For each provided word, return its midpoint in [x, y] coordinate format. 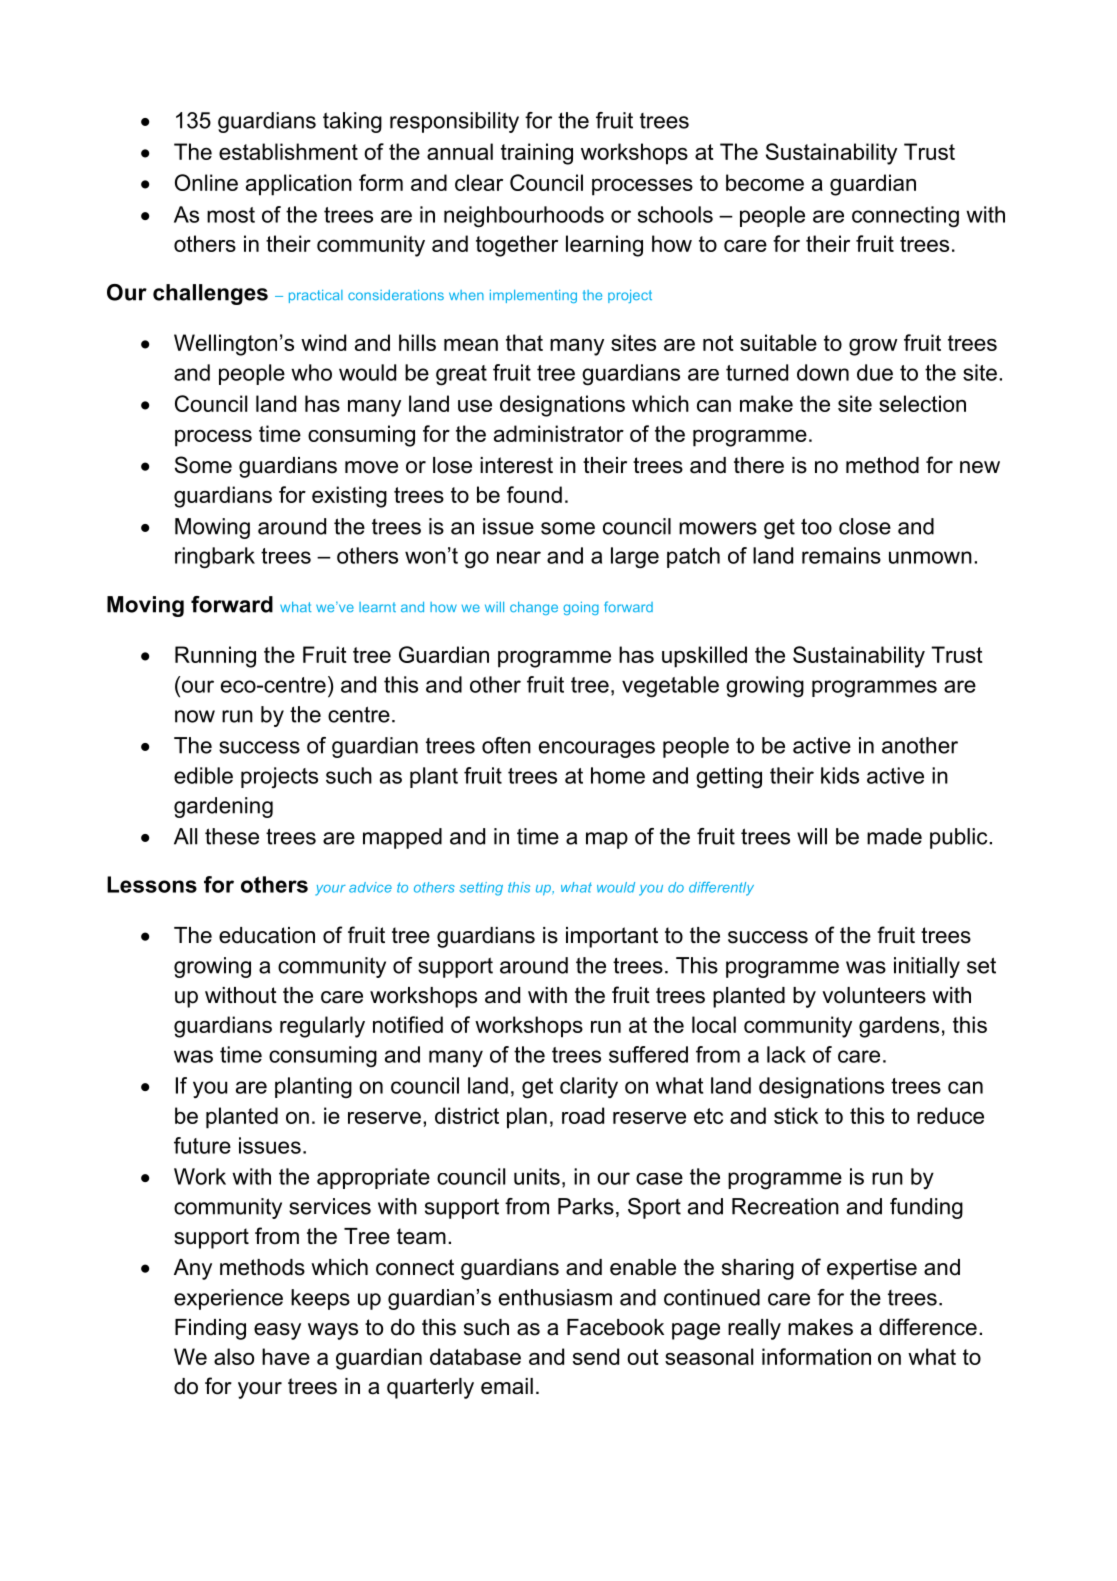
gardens [899, 1027]
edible [203, 775]
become [765, 182]
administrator [559, 433]
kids [840, 775]
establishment [288, 151]
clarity [589, 1087]
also [234, 1356]
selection [922, 403]
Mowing [212, 528]
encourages [597, 749]
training [537, 154]
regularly [322, 1027]
